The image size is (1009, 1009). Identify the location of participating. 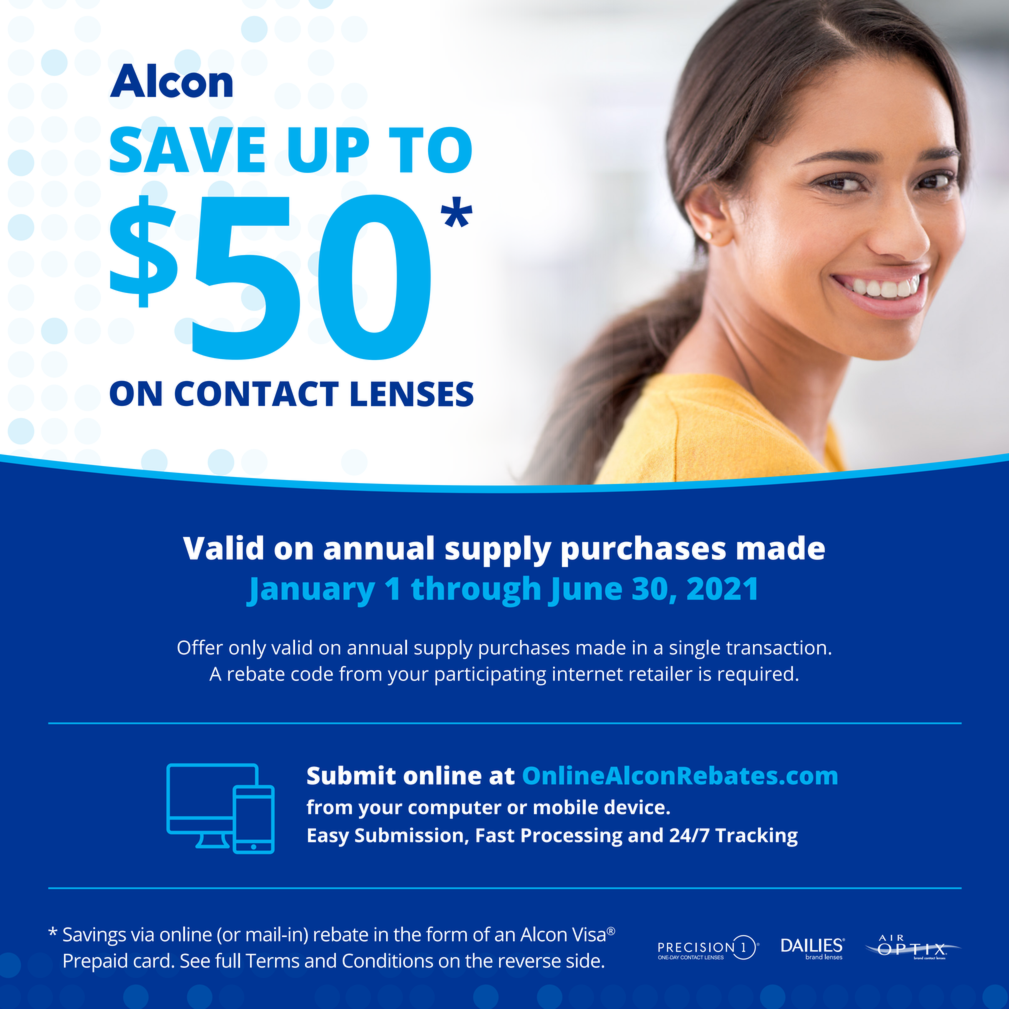
(490, 676).
